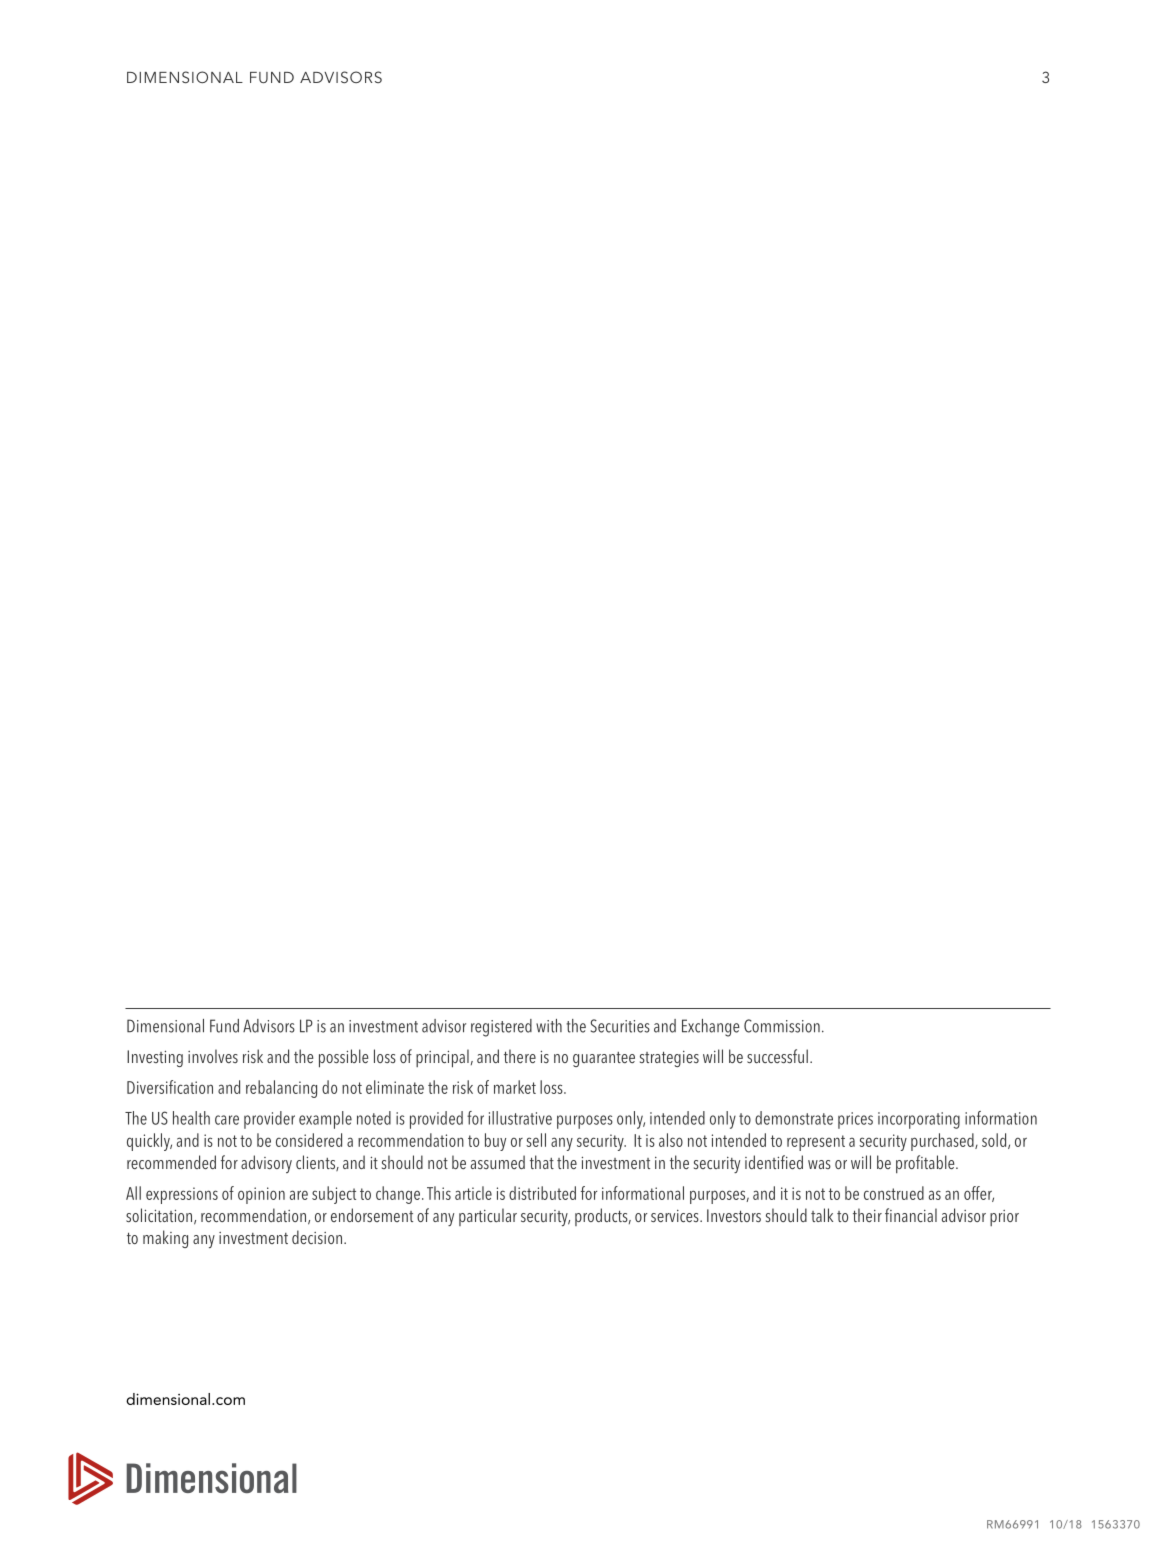 This page has height=1564, width=1176. What do you see at coordinates (894, 1193) in the page?
I see `construed` at bounding box center [894, 1193].
